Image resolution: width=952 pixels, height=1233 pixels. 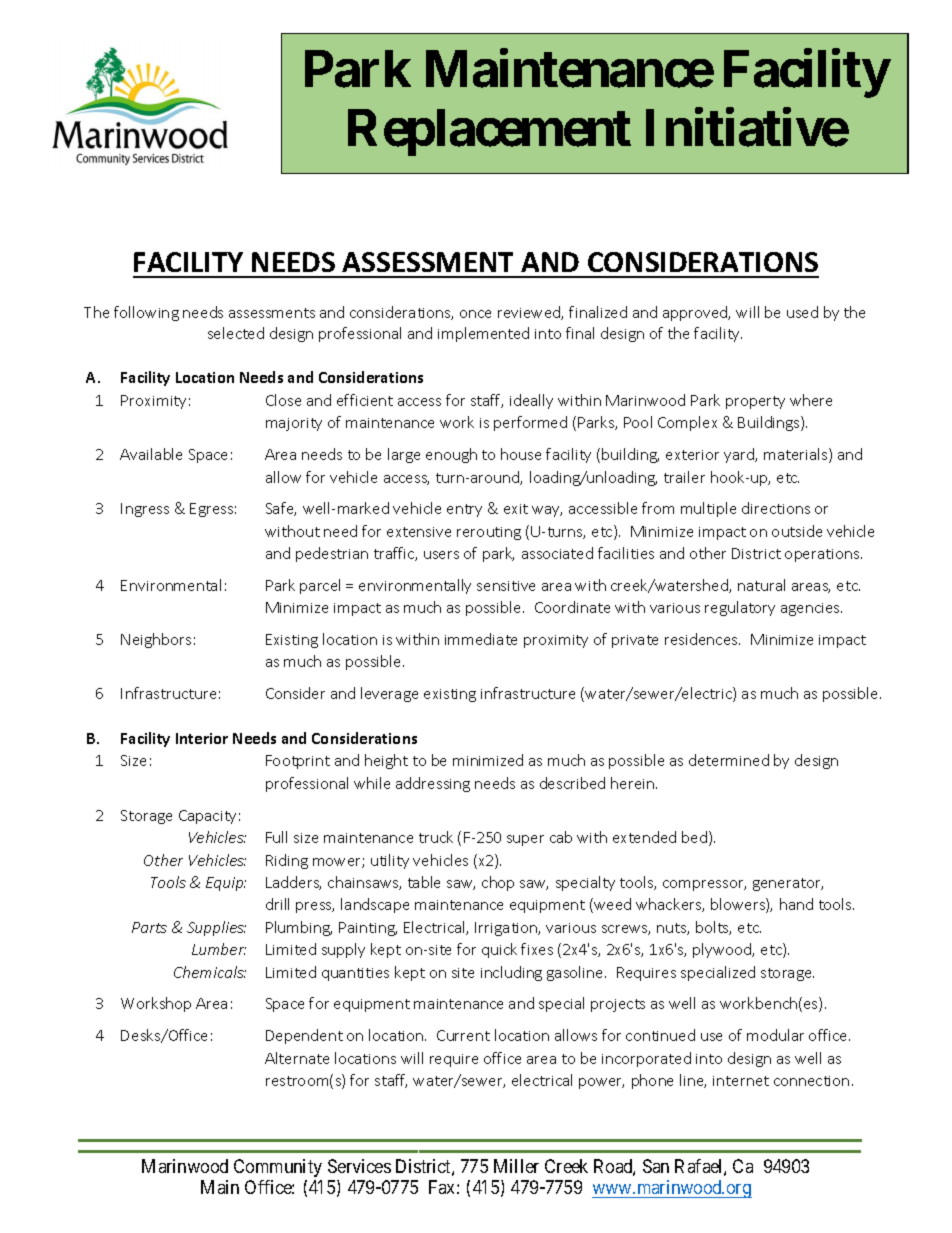 I want to click on approved, so click(x=696, y=313).
